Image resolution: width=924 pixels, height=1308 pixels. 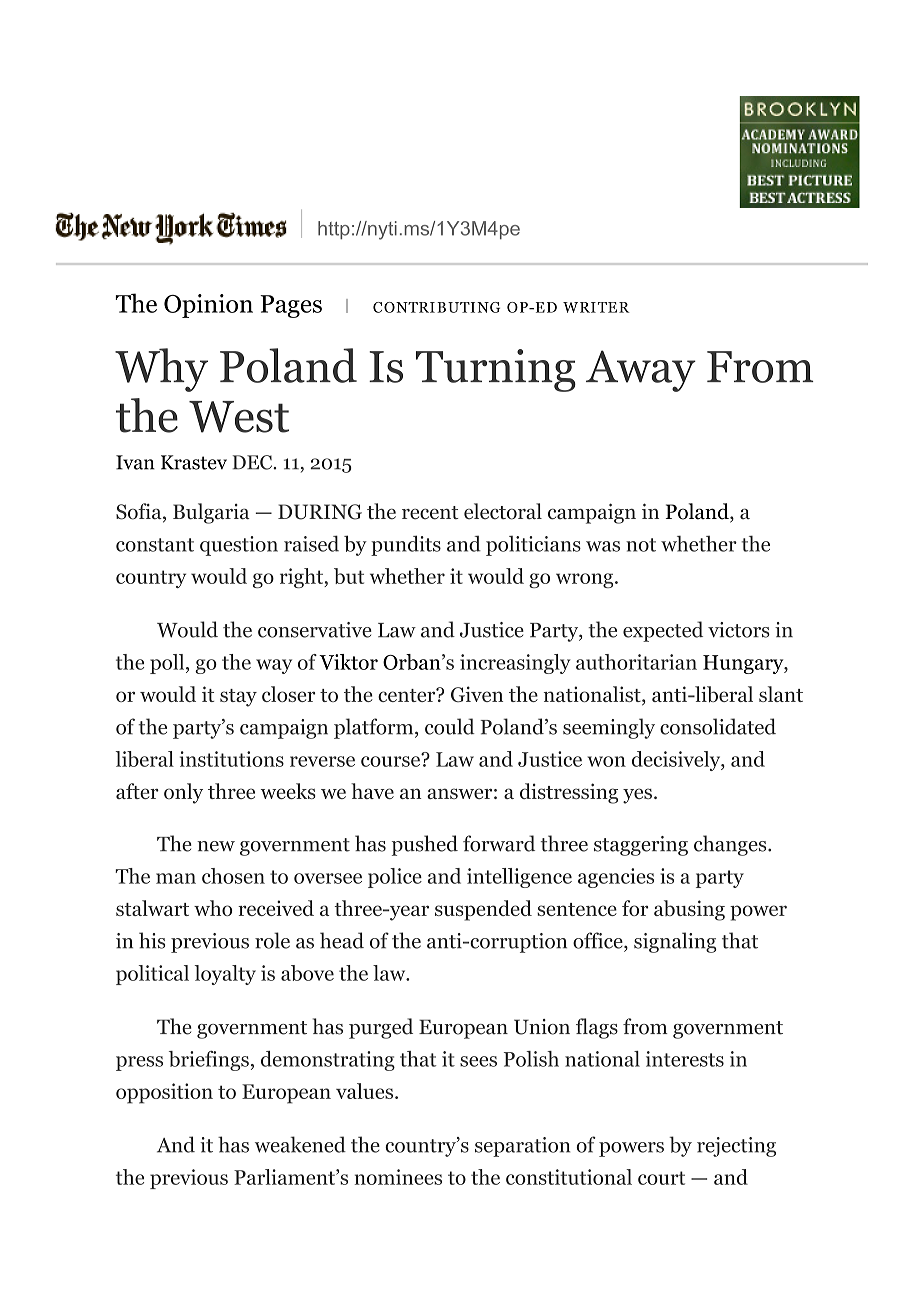 What do you see at coordinates (208, 306) in the screenshot?
I see `Opinion` at bounding box center [208, 306].
